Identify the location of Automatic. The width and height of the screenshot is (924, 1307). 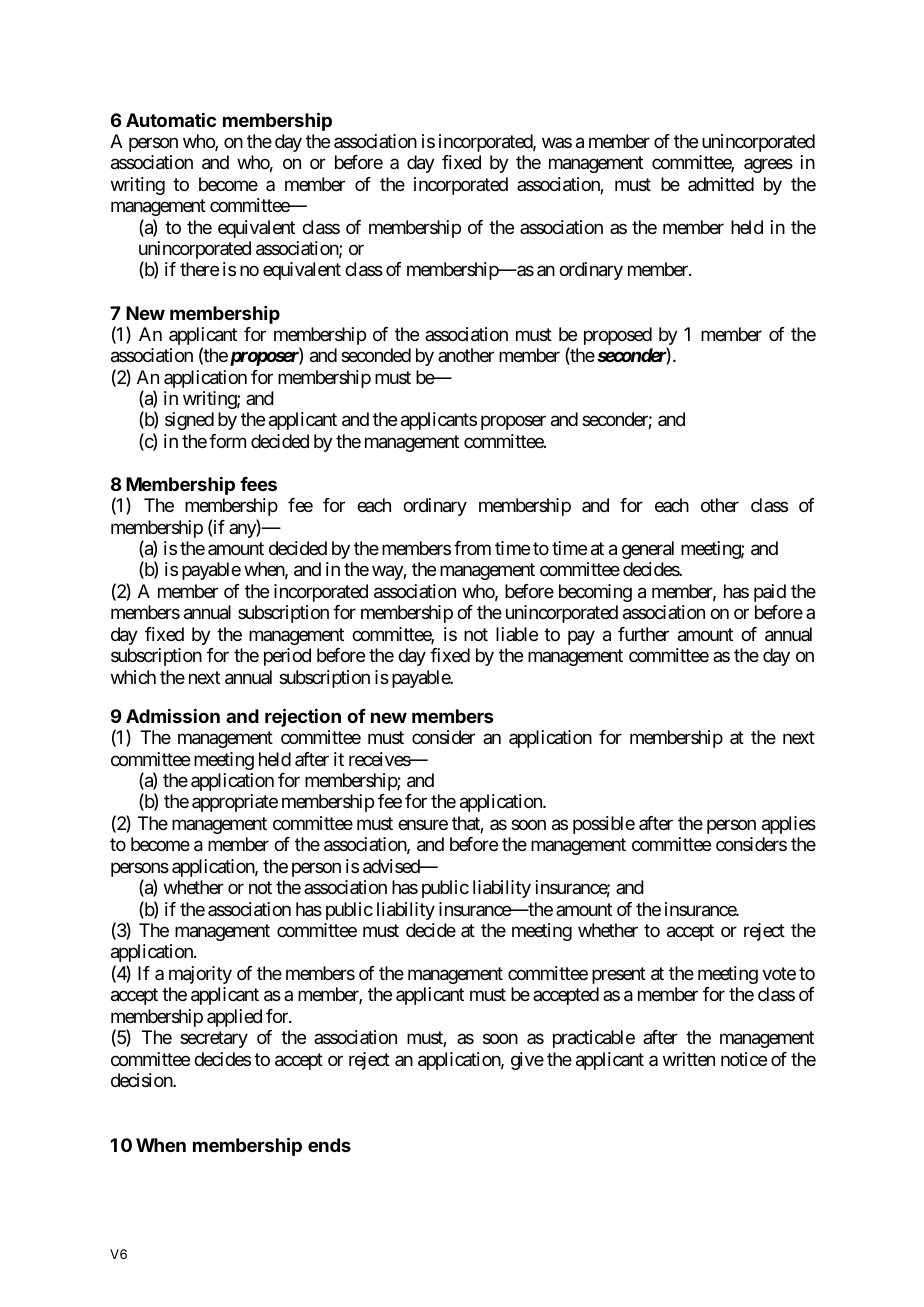
(171, 120).
